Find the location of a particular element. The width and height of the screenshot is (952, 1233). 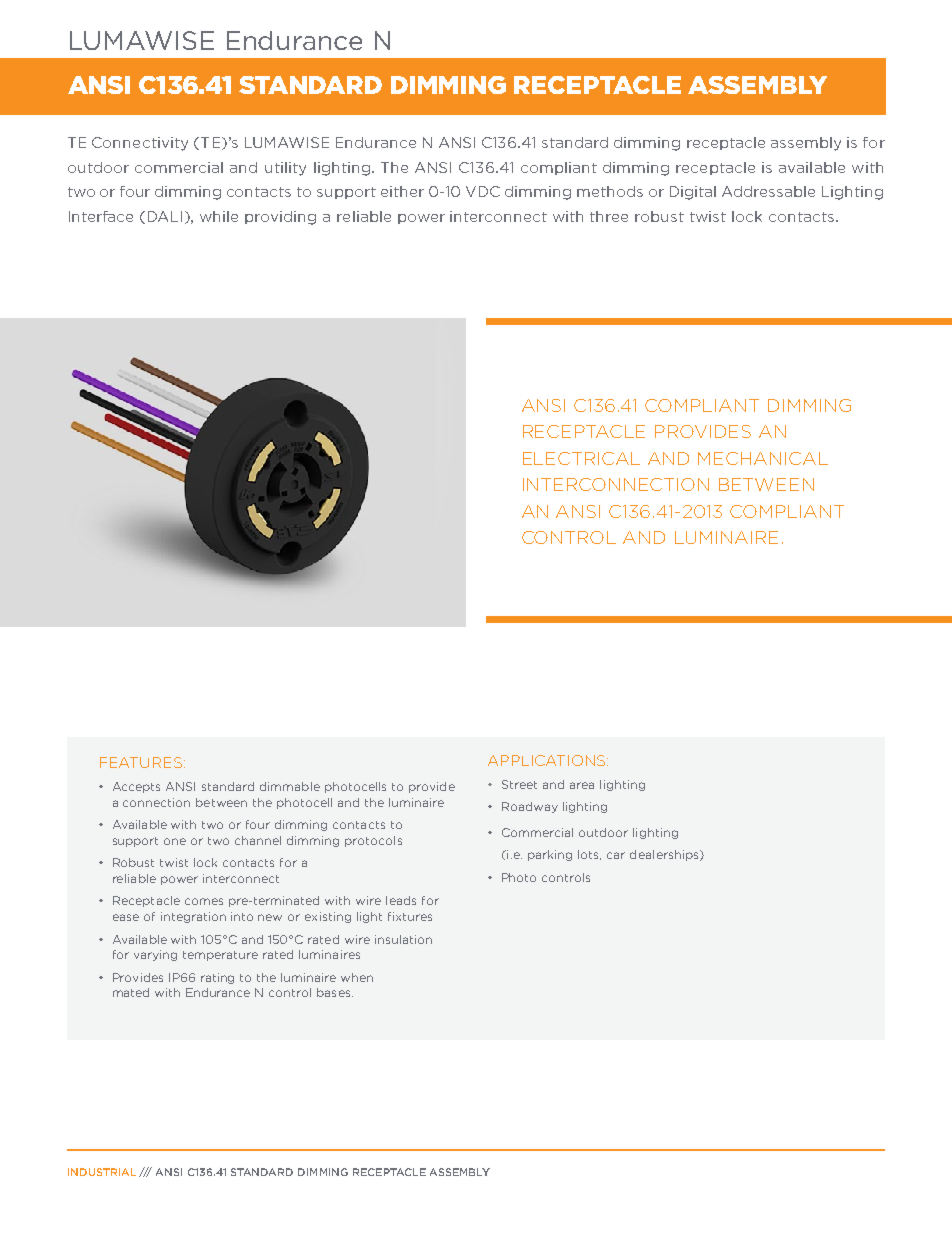

one is located at coordinates (175, 841).
